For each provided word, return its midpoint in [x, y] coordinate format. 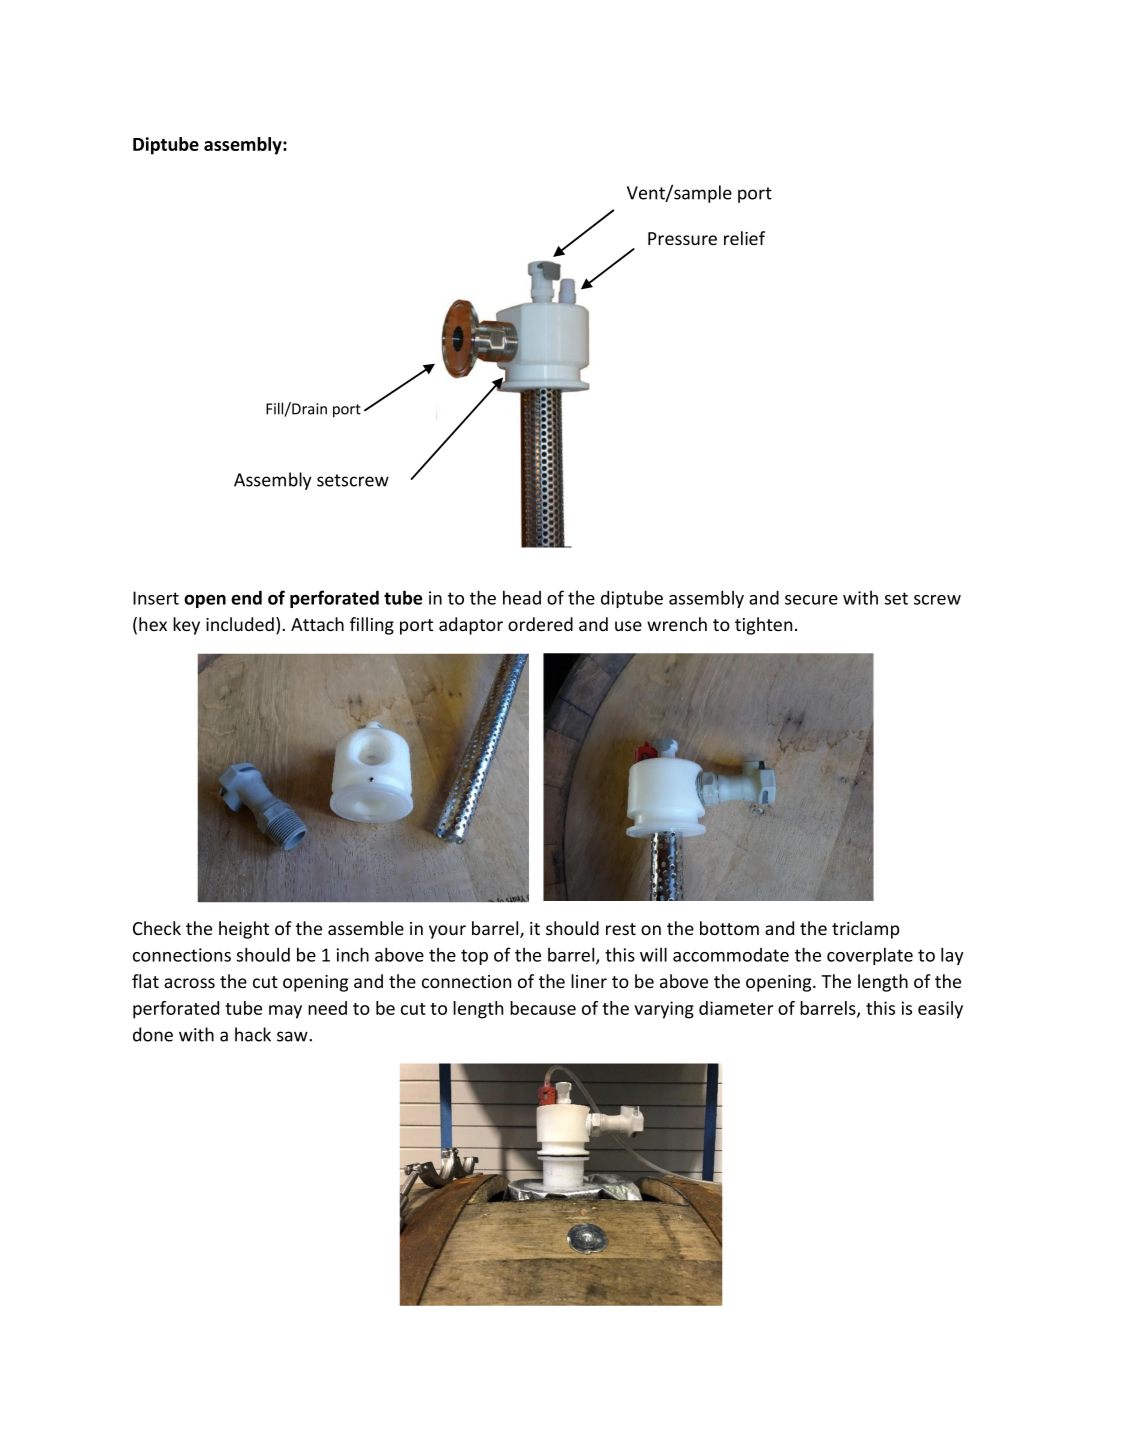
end [246, 597]
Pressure [682, 238]
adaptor [471, 626]
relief [744, 238]
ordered [540, 624]
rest [621, 929]
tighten [763, 626]
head [522, 597]
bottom [729, 928]
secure [811, 600]
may [285, 1012]
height [244, 930]
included [240, 624]
